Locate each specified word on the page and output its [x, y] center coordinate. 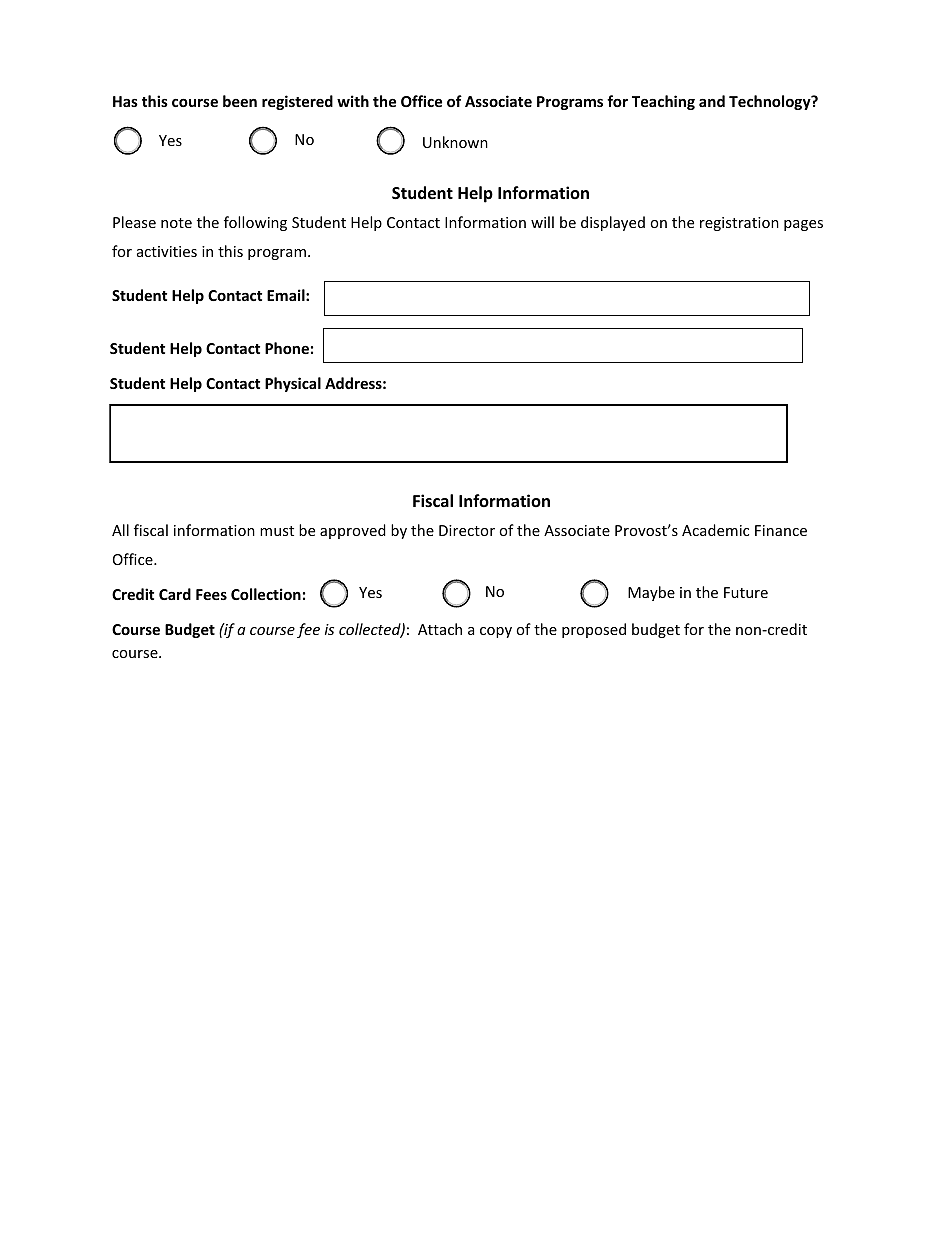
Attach [440, 629]
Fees [211, 594]
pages [803, 225]
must [277, 531]
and [712, 101]
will [542, 222]
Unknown [455, 142]
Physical [293, 384]
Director [467, 530]
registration [739, 224]
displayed [613, 223]
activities [167, 251]
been [240, 101]
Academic [715, 530]
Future [746, 592]
